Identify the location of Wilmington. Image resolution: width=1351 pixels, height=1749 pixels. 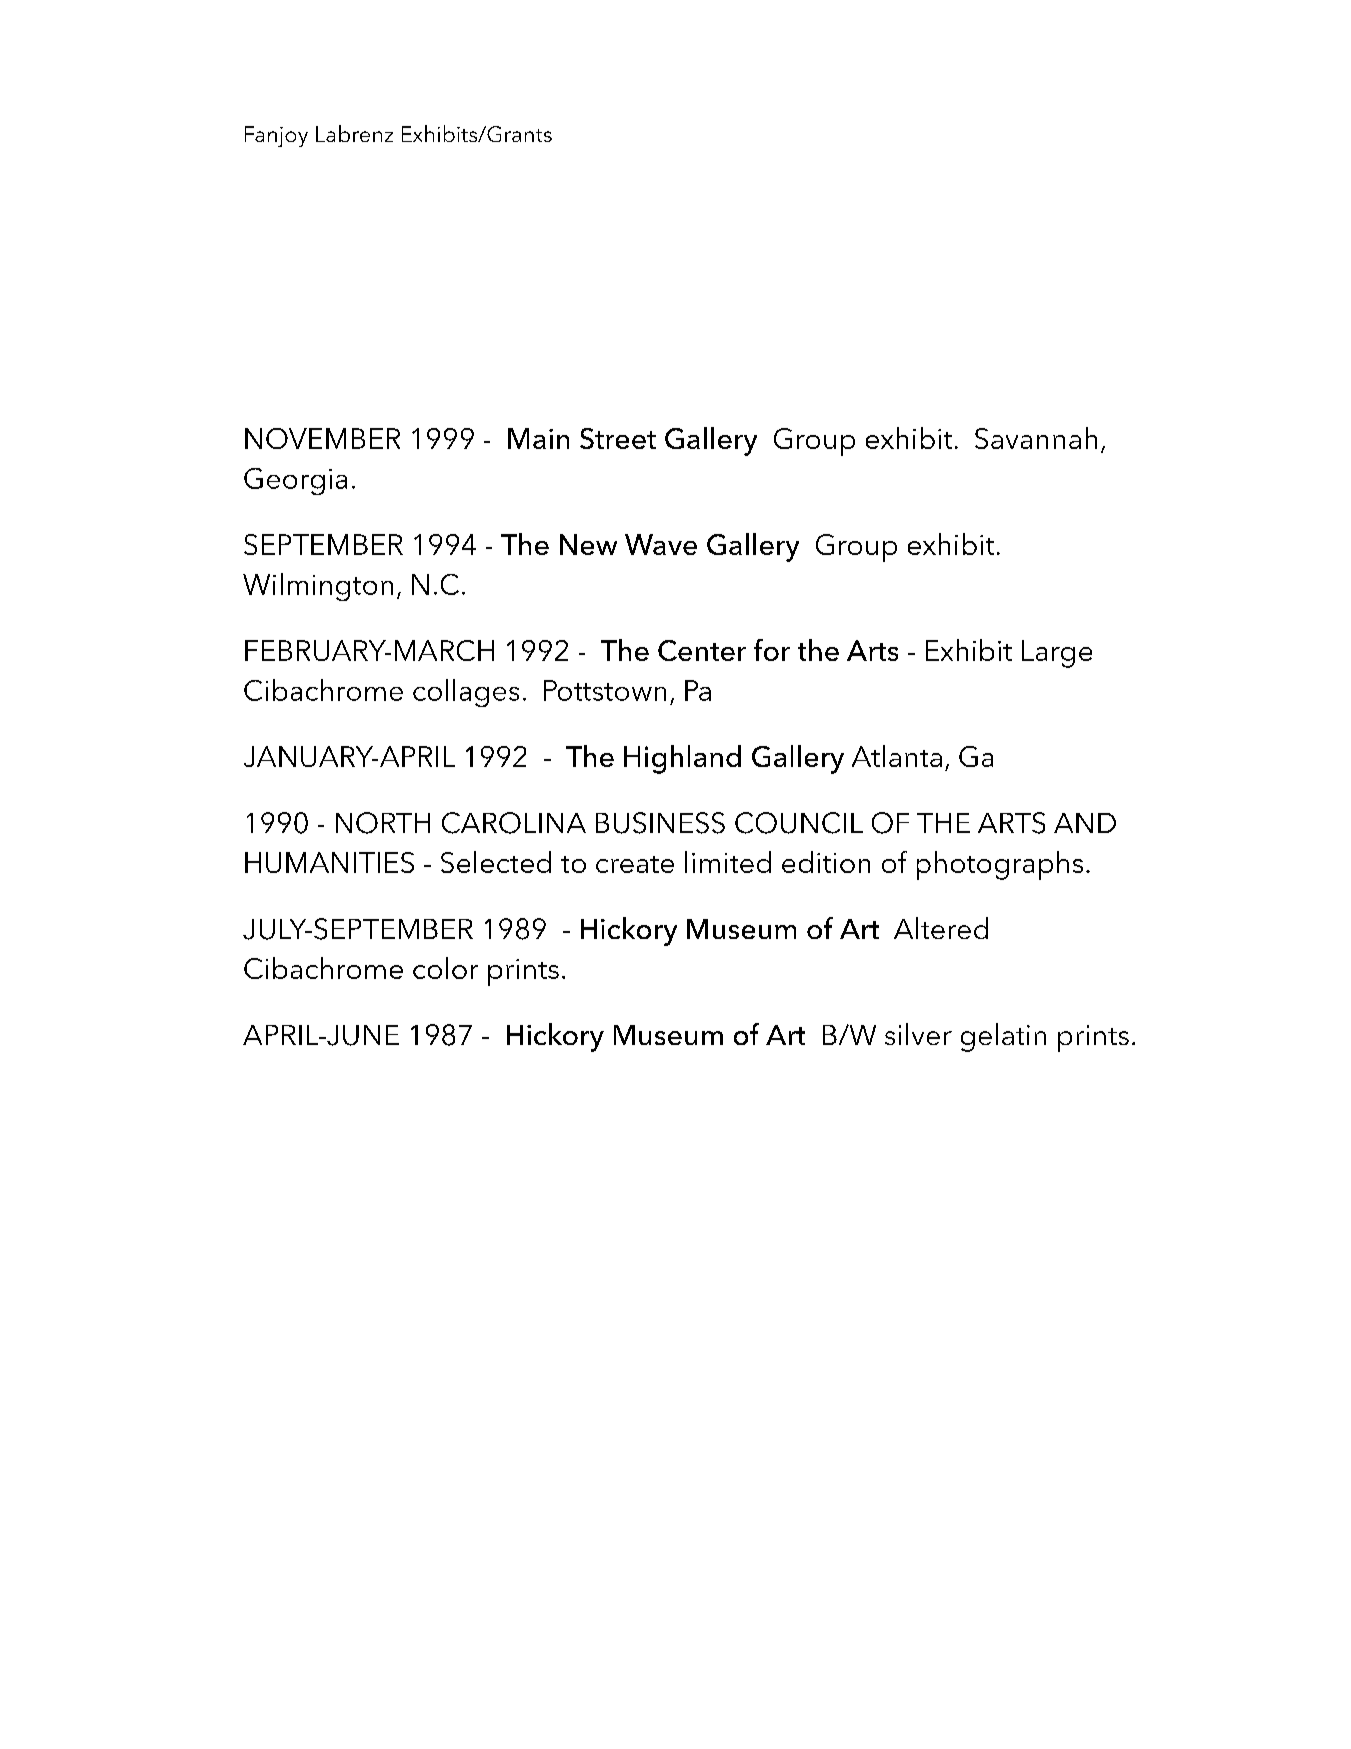
(318, 587).
